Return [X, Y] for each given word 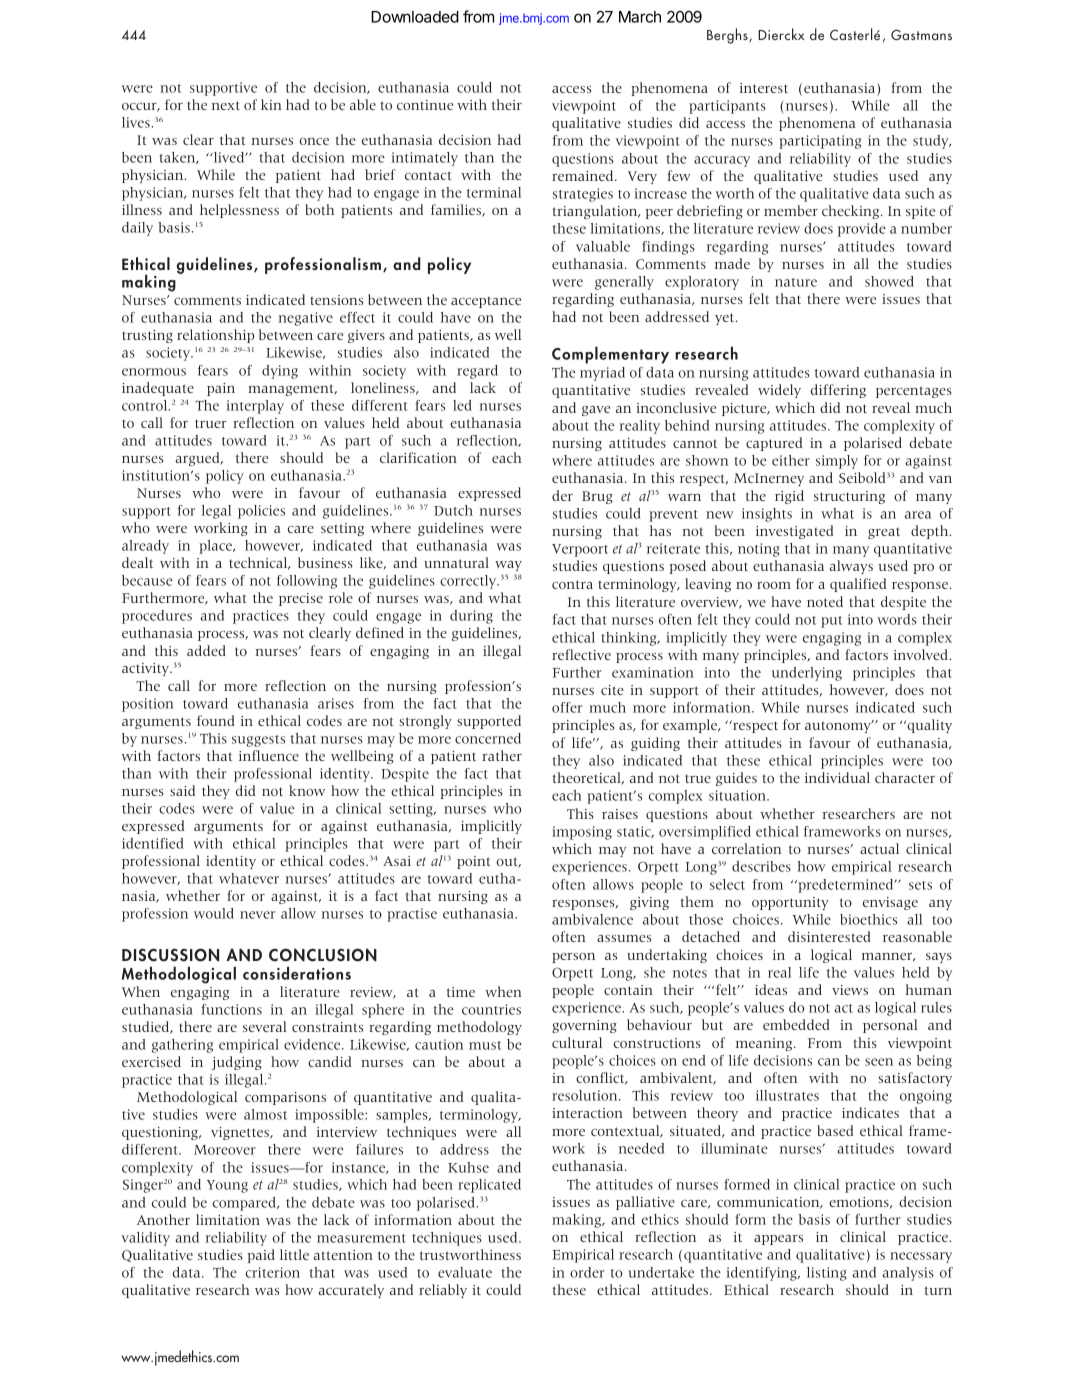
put [831, 622]
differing [838, 391]
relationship [215, 336]
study [932, 142]
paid [261, 1256]
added [206, 650]
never [257, 915]
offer [567, 707]
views [850, 990]
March [640, 17]
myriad [602, 374]
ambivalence [592, 919]
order [587, 1272]
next [226, 105]
